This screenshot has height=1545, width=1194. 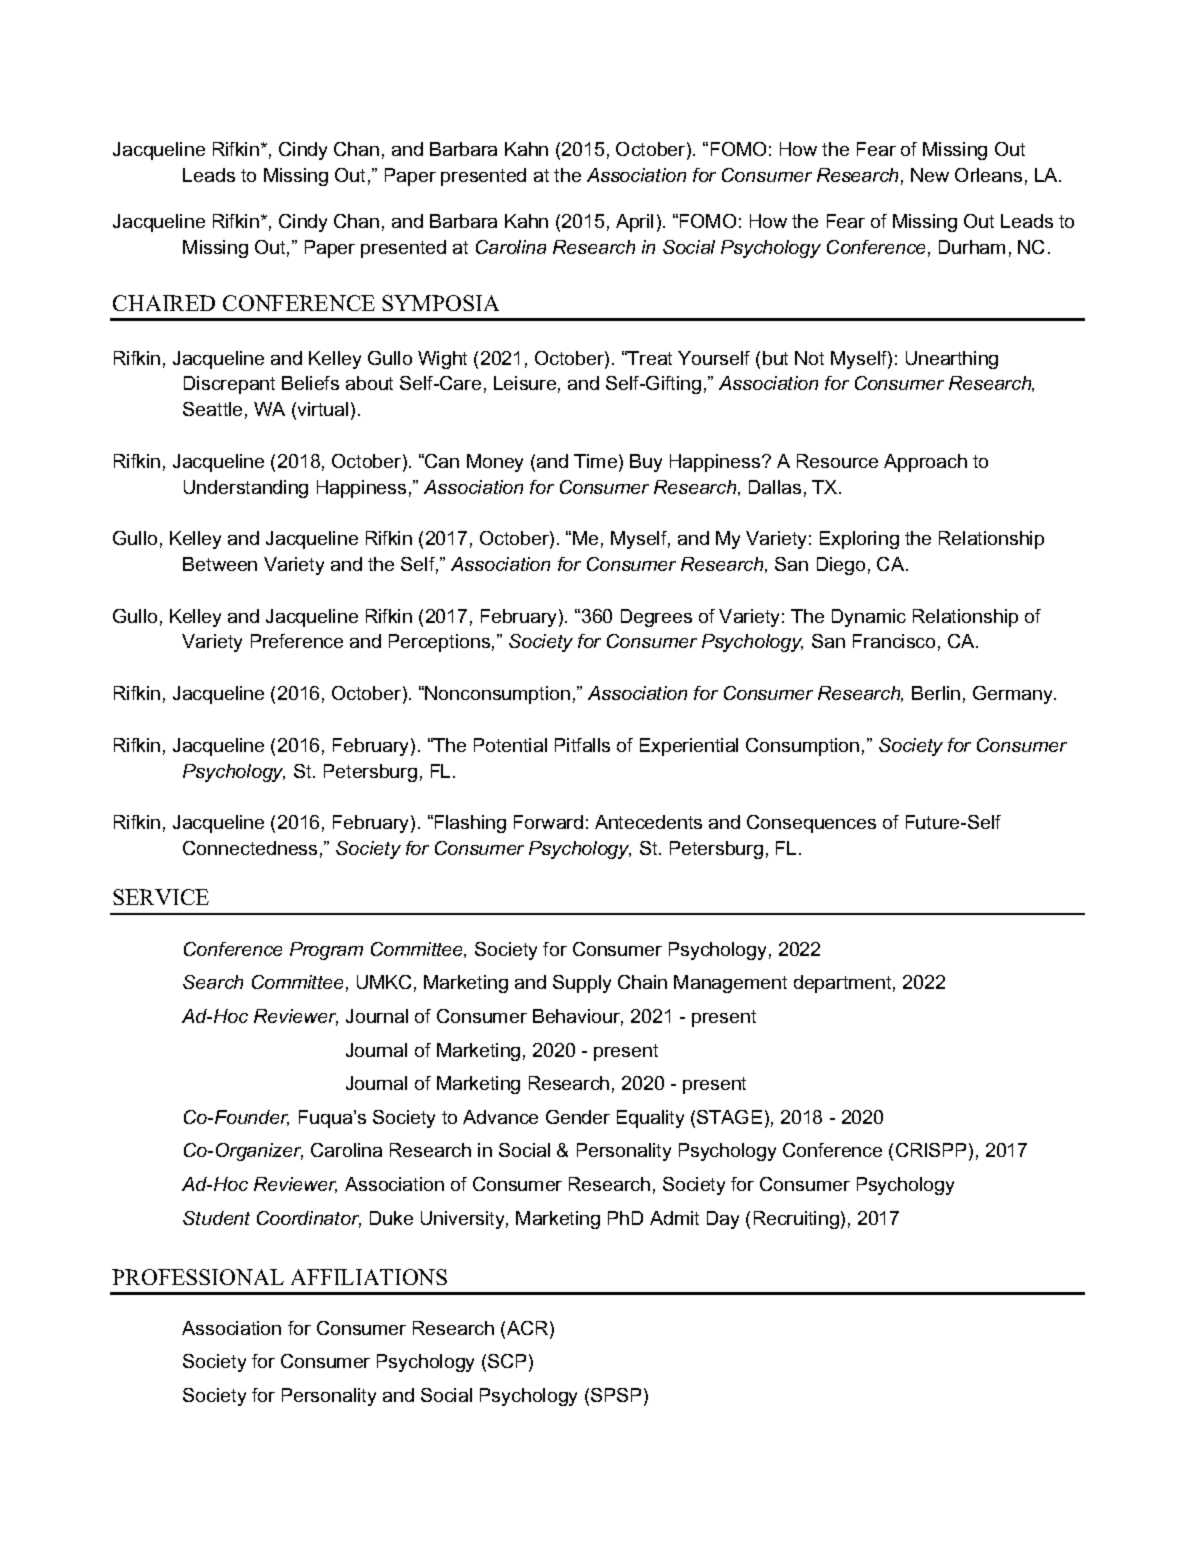 What do you see at coordinates (936, 693) in the screenshot?
I see `Berlin` at bounding box center [936, 693].
